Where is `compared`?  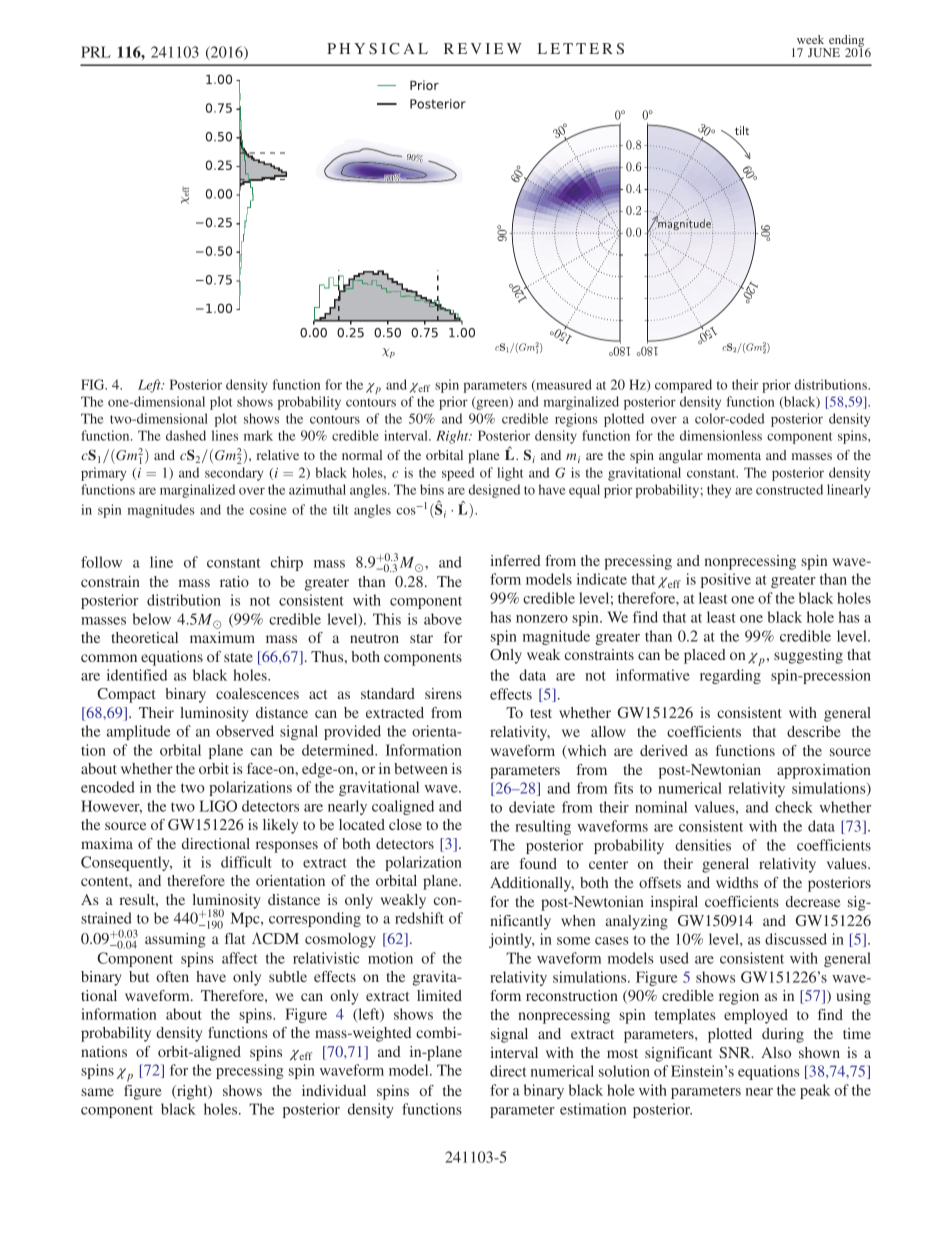 compared is located at coordinates (683, 386).
